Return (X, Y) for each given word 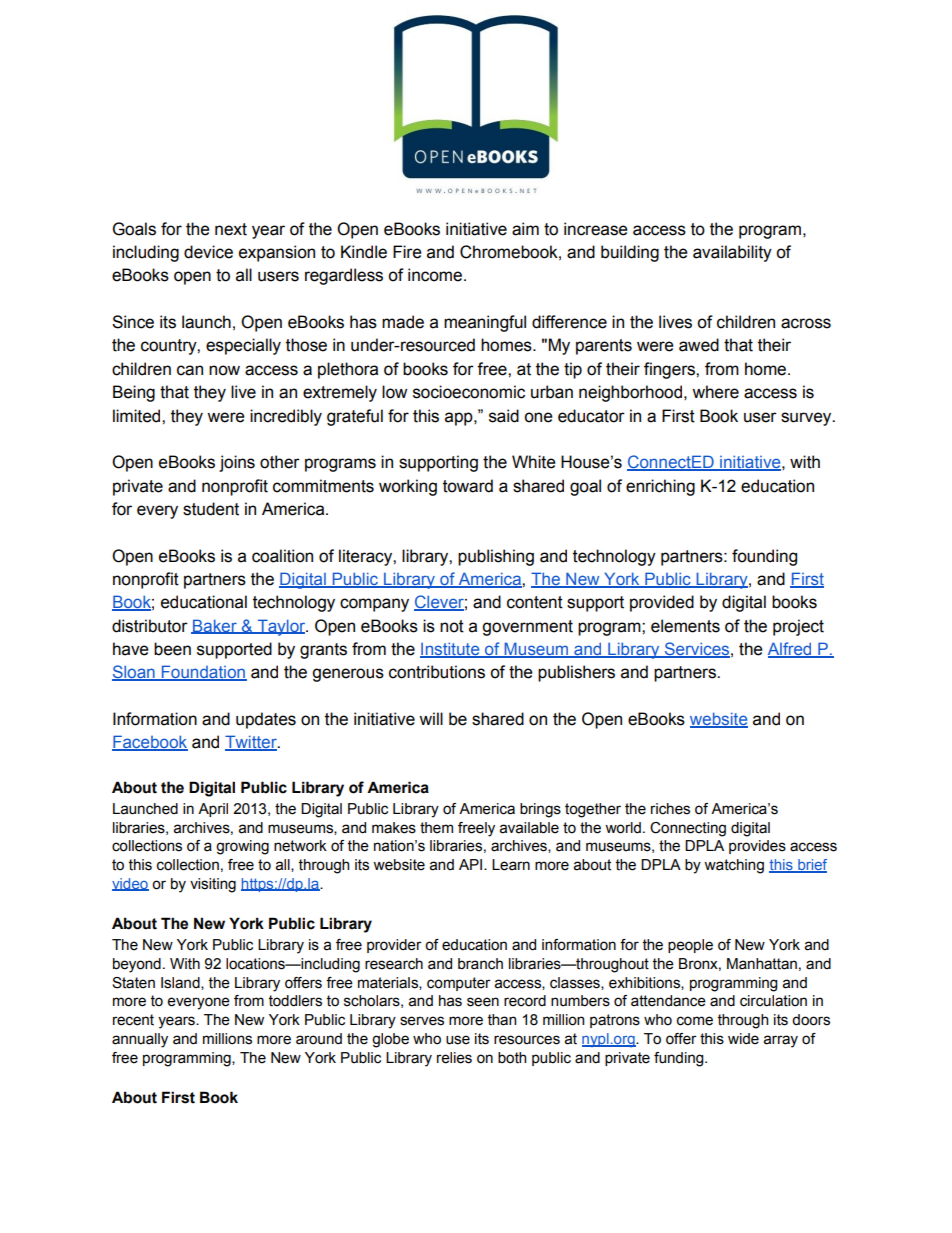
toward (468, 486)
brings (540, 810)
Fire (407, 252)
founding (764, 557)
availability (732, 253)
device (208, 252)
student (211, 509)
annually (140, 1040)
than (502, 1020)
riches (670, 809)
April (213, 810)
